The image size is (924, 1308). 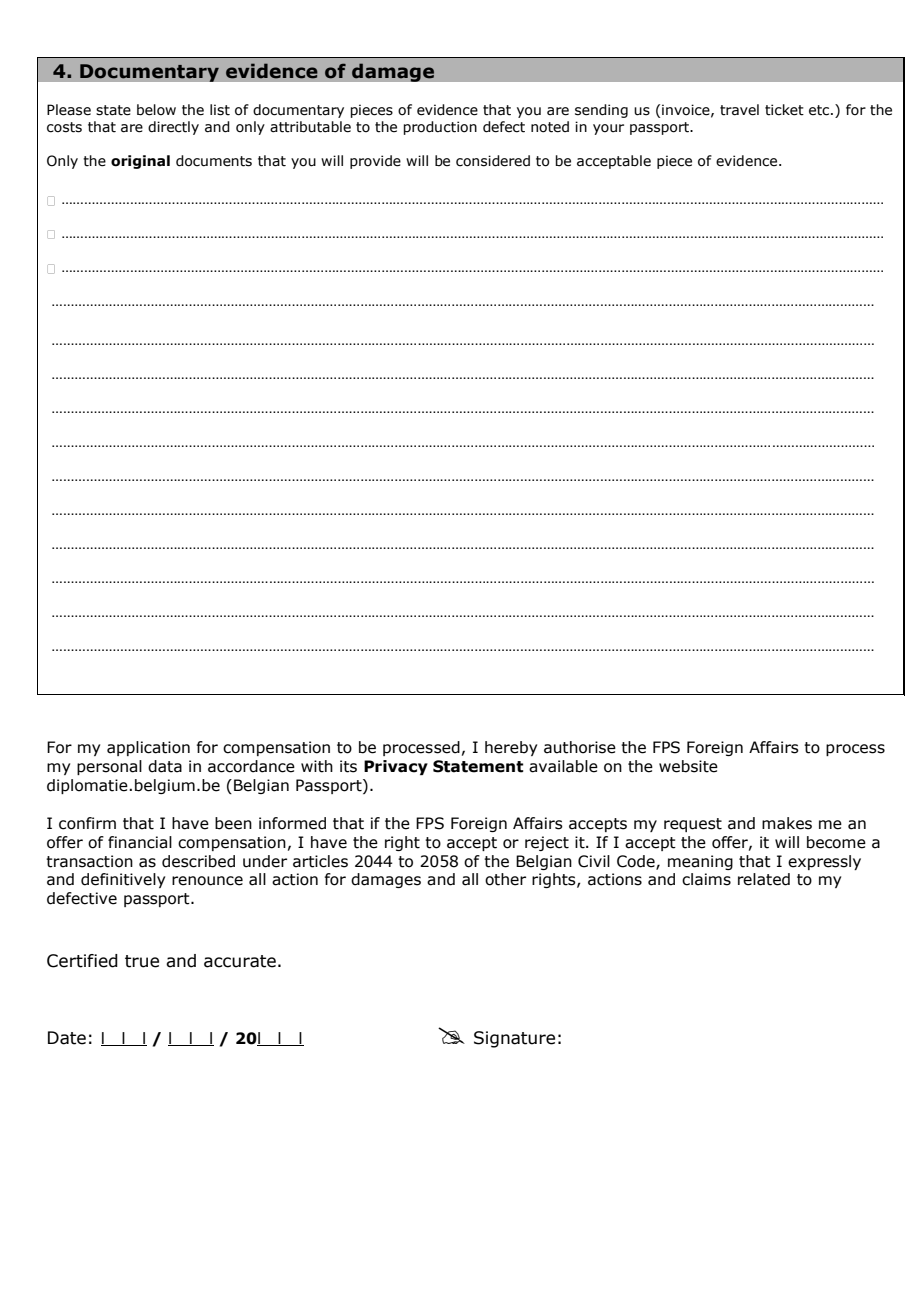 I want to click on original, so click(x=140, y=162).
